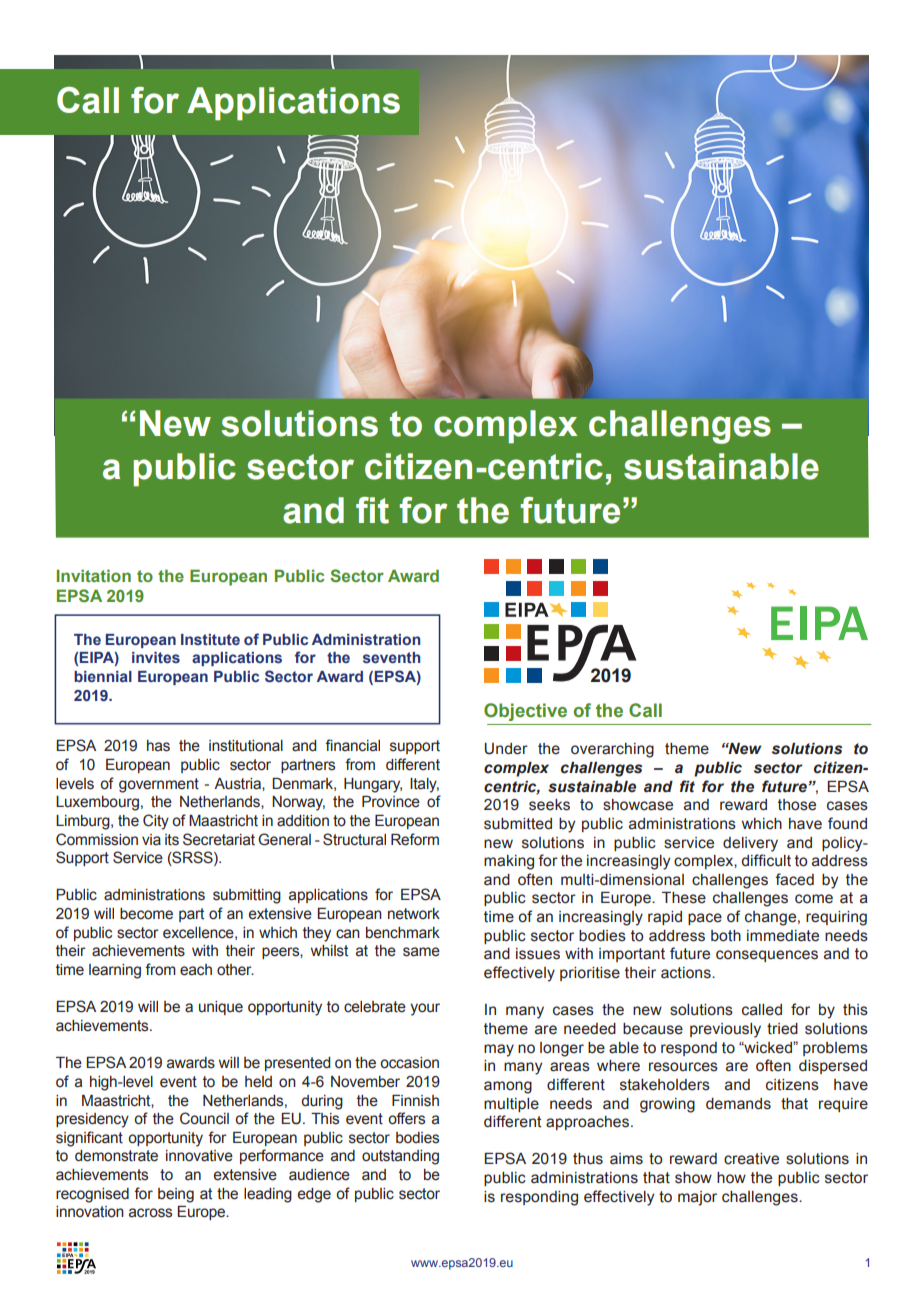 The height and width of the screenshot is (1308, 924). I want to click on network, so click(414, 914).
